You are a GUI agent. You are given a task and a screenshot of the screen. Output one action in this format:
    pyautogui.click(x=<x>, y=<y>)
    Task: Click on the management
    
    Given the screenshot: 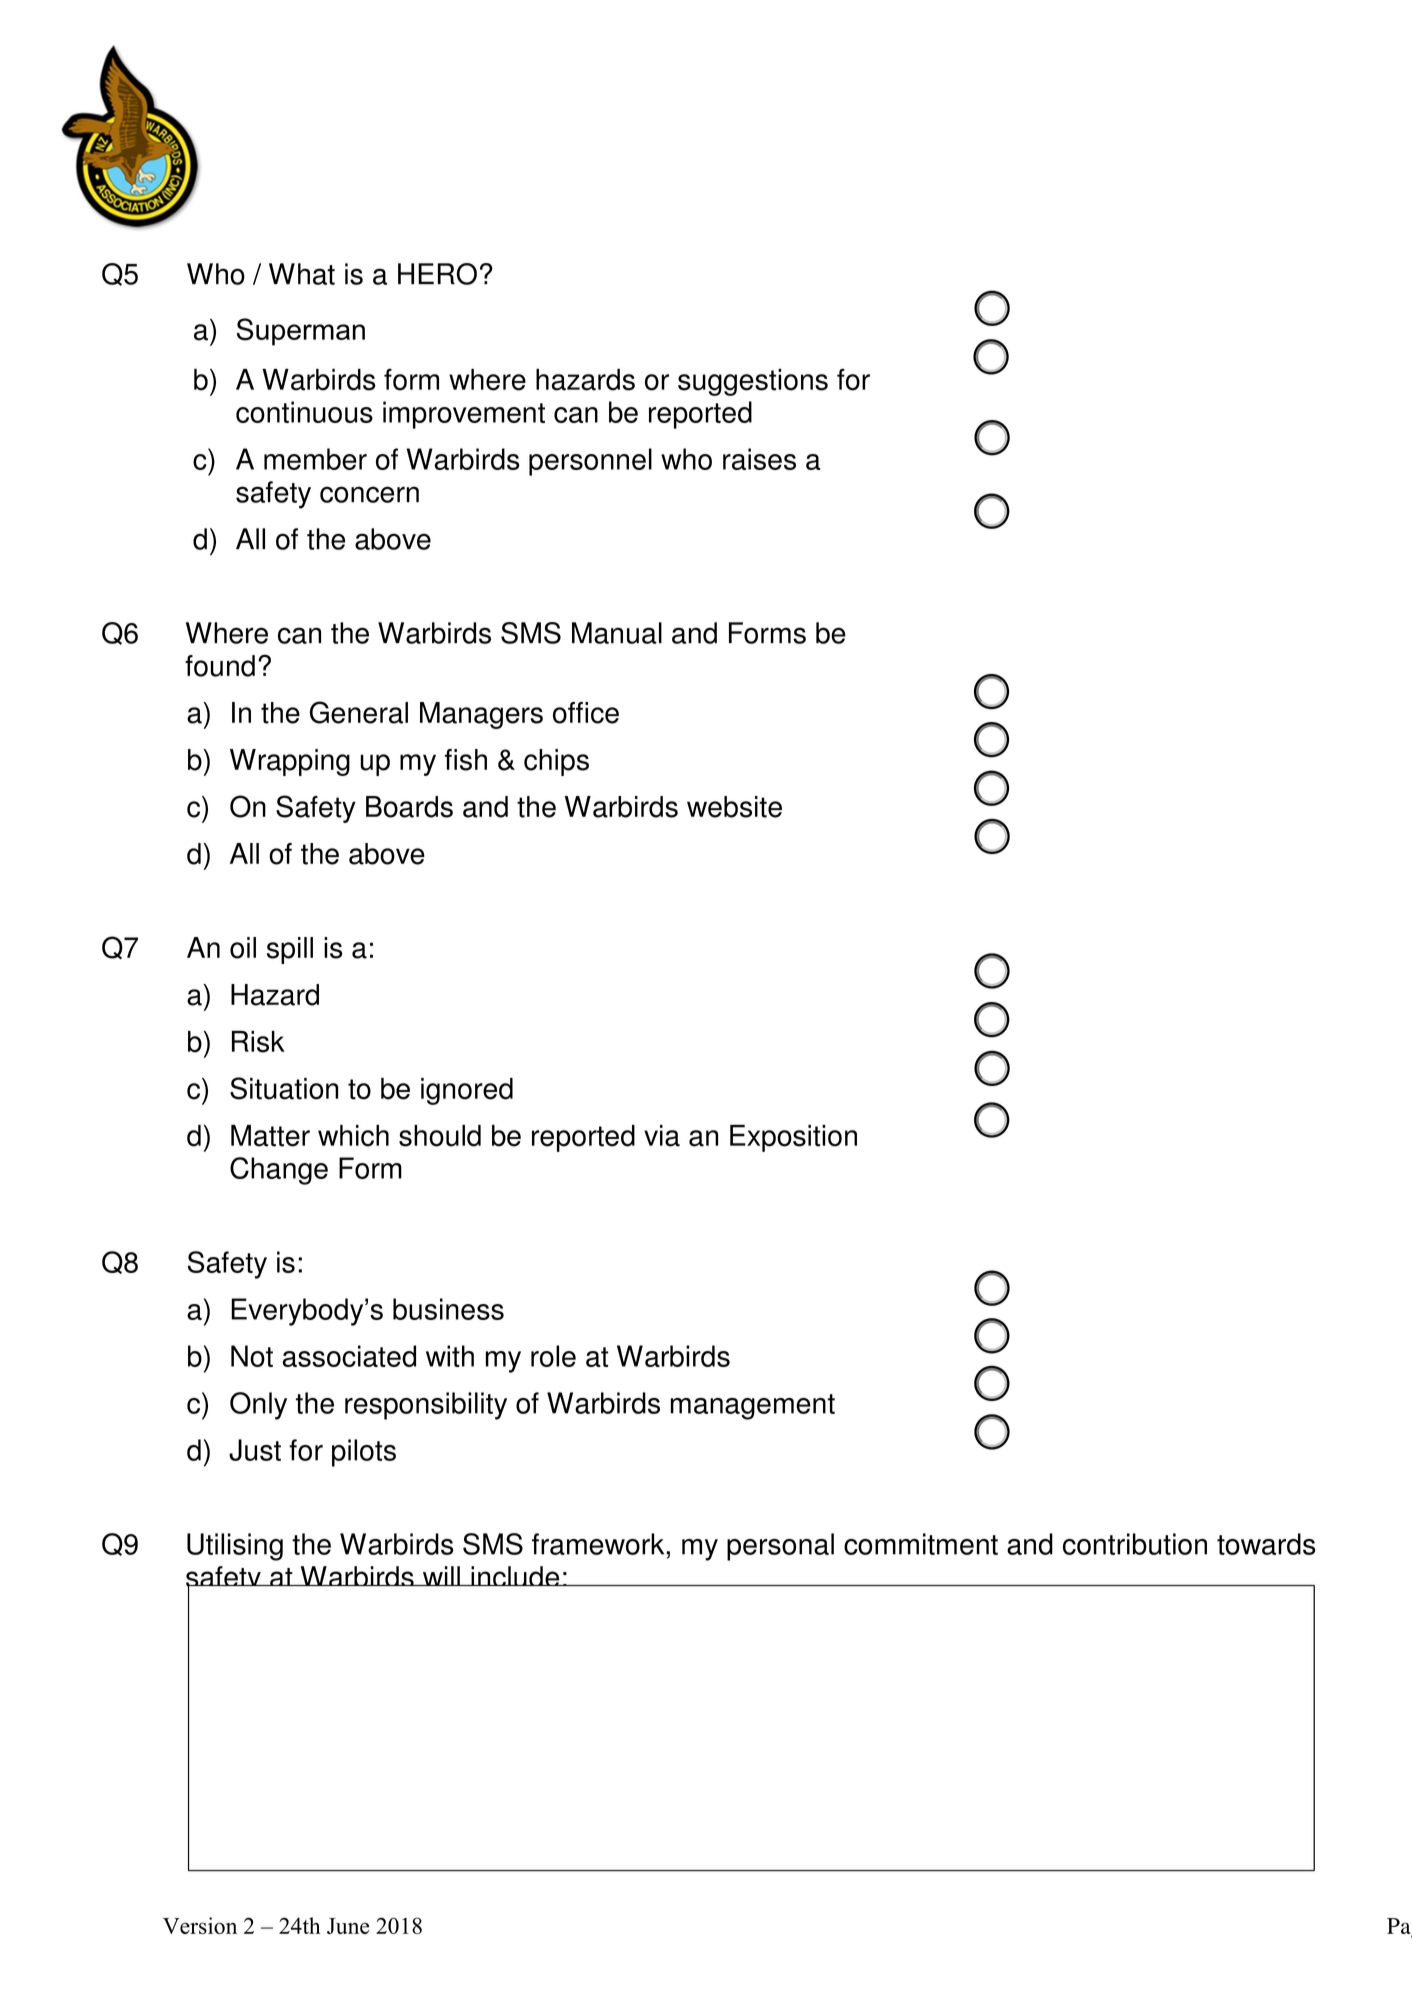 What is the action you would take?
    pyautogui.click(x=753, y=1407)
